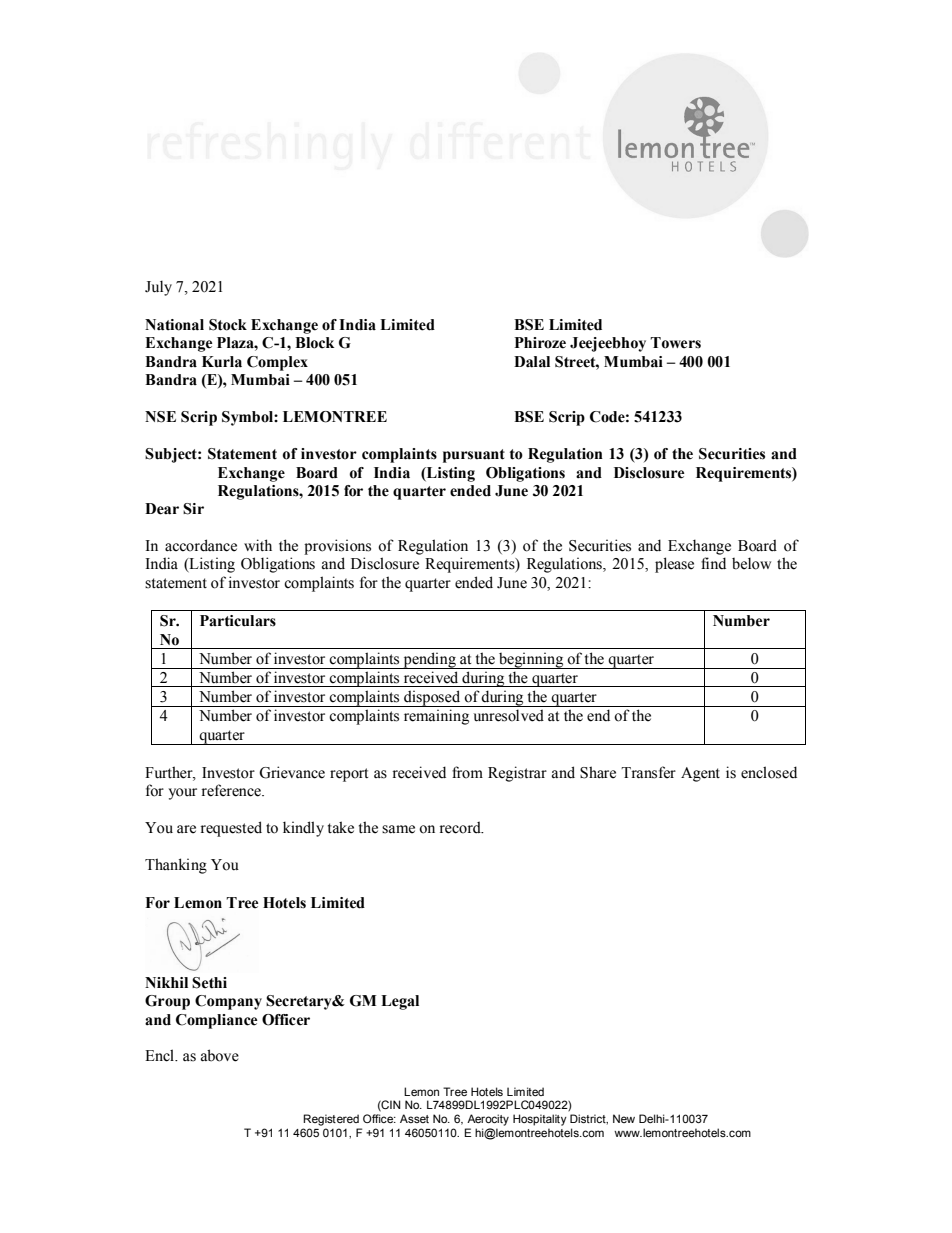 The height and width of the screenshot is (1233, 952). What do you see at coordinates (314, 343) in the screenshot?
I see `Block` at bounding box center [314, 343].
